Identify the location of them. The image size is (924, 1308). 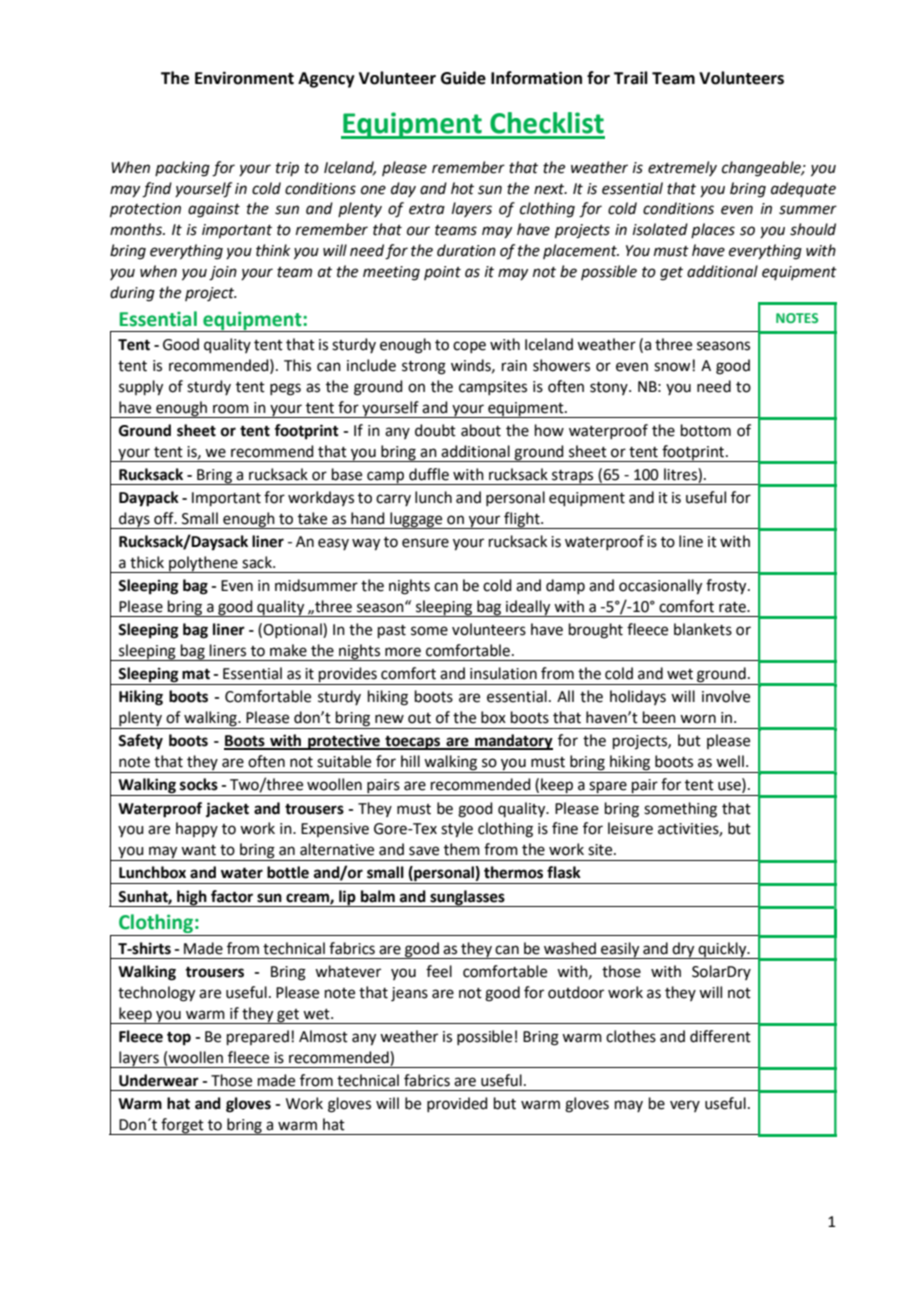
(462, 849).
